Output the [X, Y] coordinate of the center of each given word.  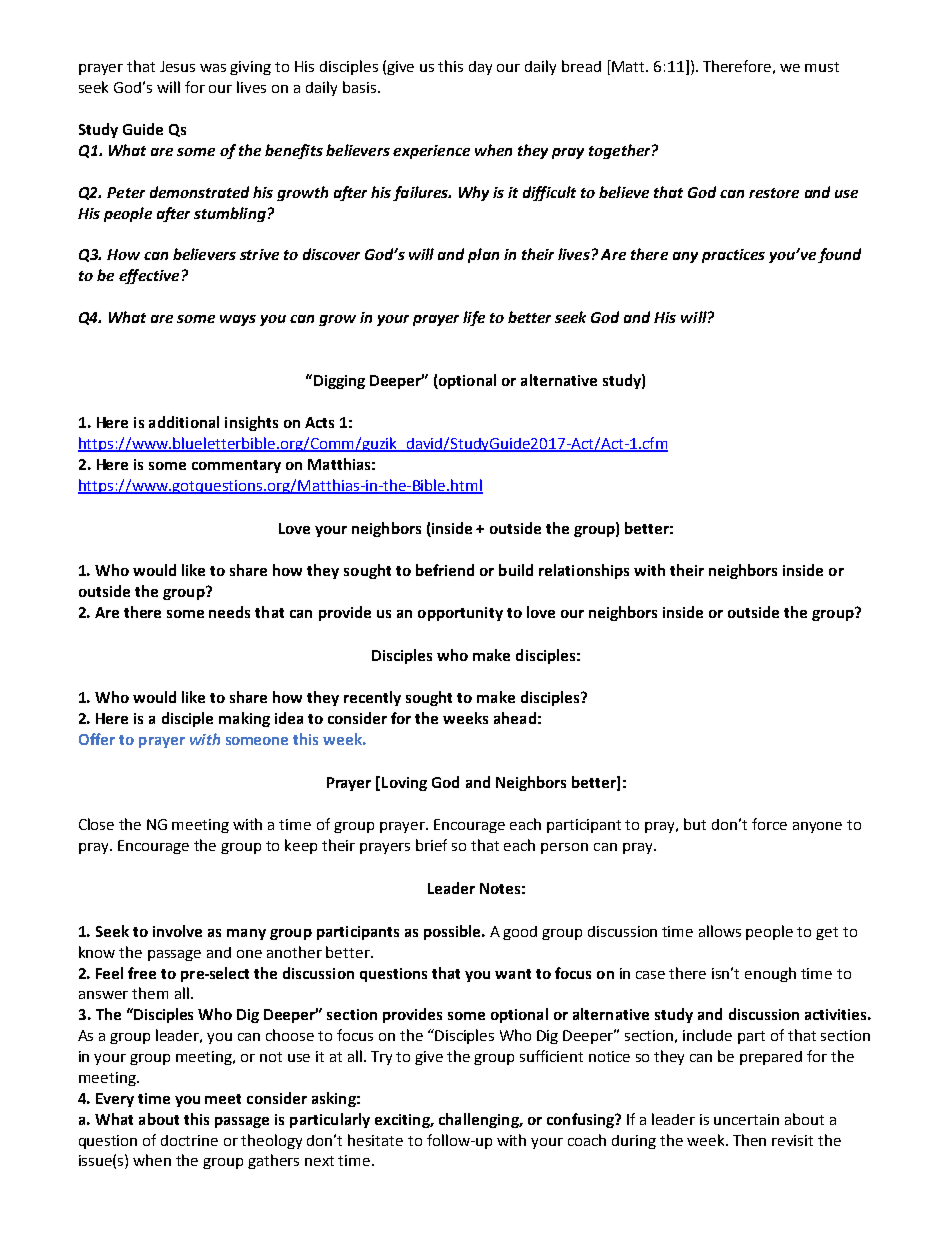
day [480, 68]
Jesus [177, 66]
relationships [584, 571]
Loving [404, 784]
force [769, 824]
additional [184, 422]
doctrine [189, 1140]
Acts [319, 422]
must [822, 67]
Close [96, 824]
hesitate [375, 1140]
